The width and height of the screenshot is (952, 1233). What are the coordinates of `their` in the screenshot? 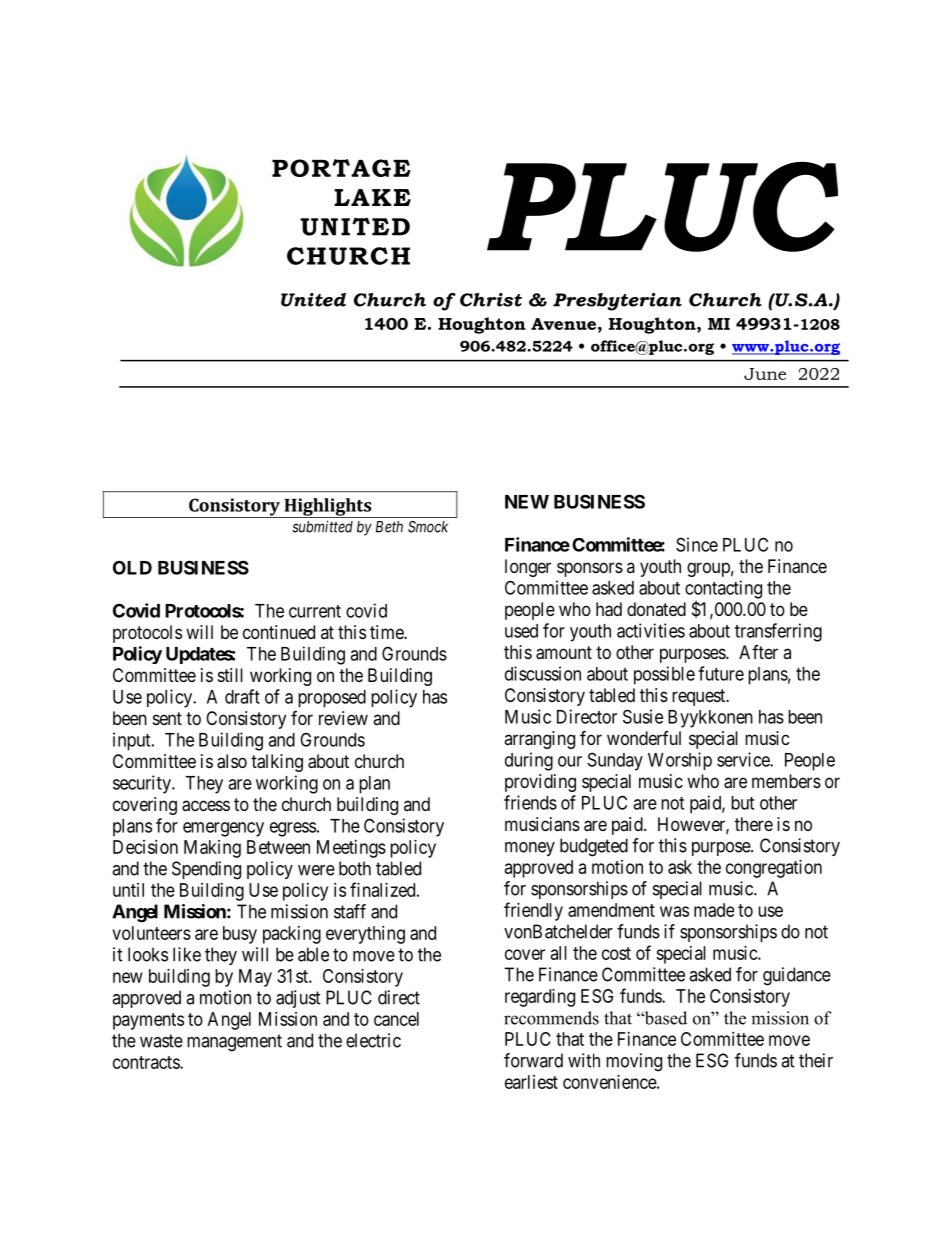 It's located at (816, 1060).
